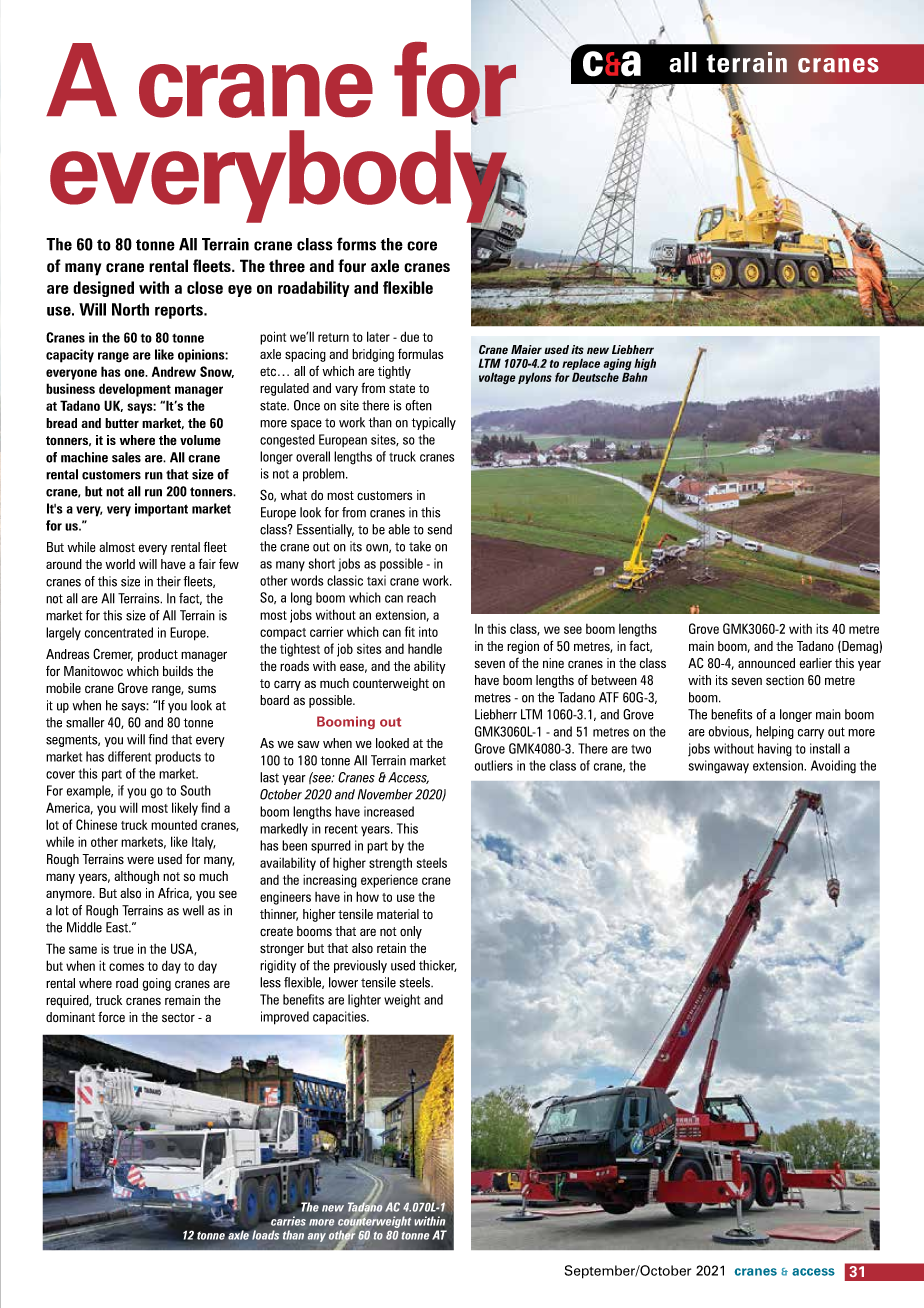 The image size is (924, 1308). Describe the element at coordinates (287, 1221) in the screenshot. I see `carries` at that location.
